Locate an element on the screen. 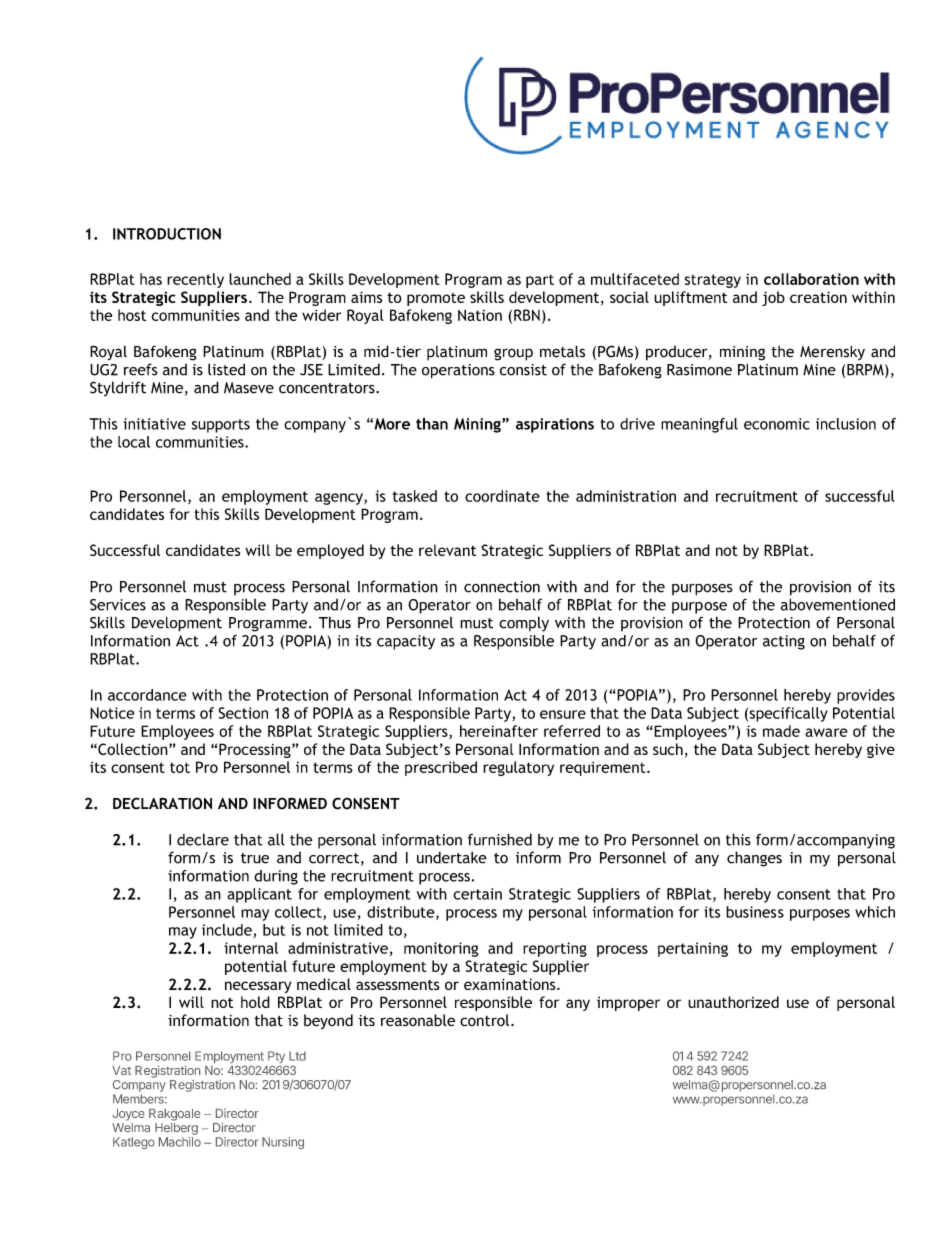 The height and width of the screenshot is (1233, 952). promote is located at coordinates (436, 299).
